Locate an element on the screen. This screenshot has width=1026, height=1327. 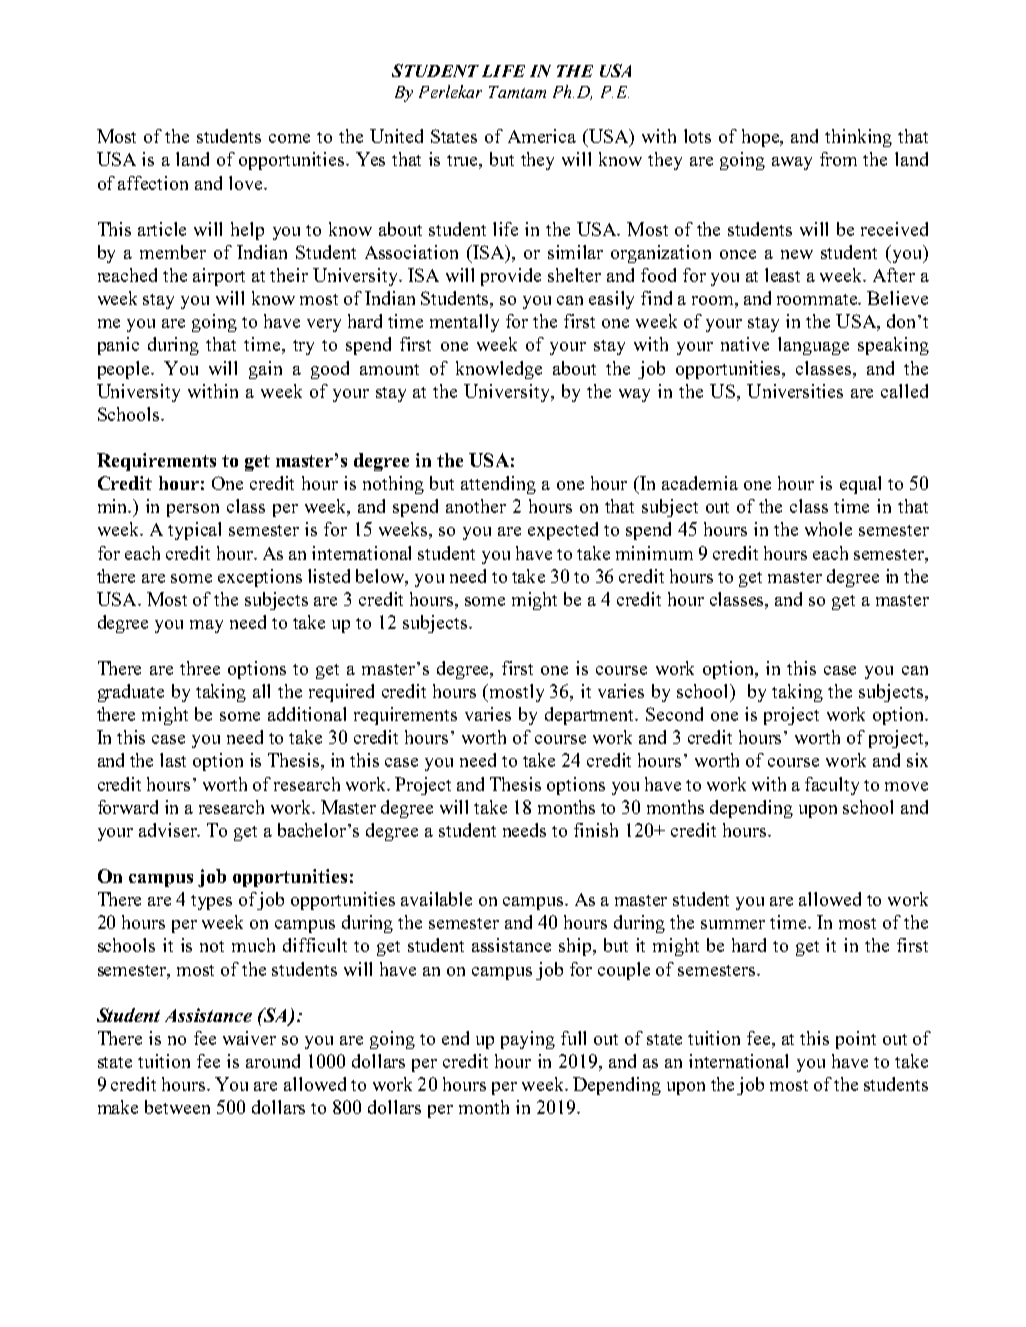
America is located at coordinates (542, 136).
